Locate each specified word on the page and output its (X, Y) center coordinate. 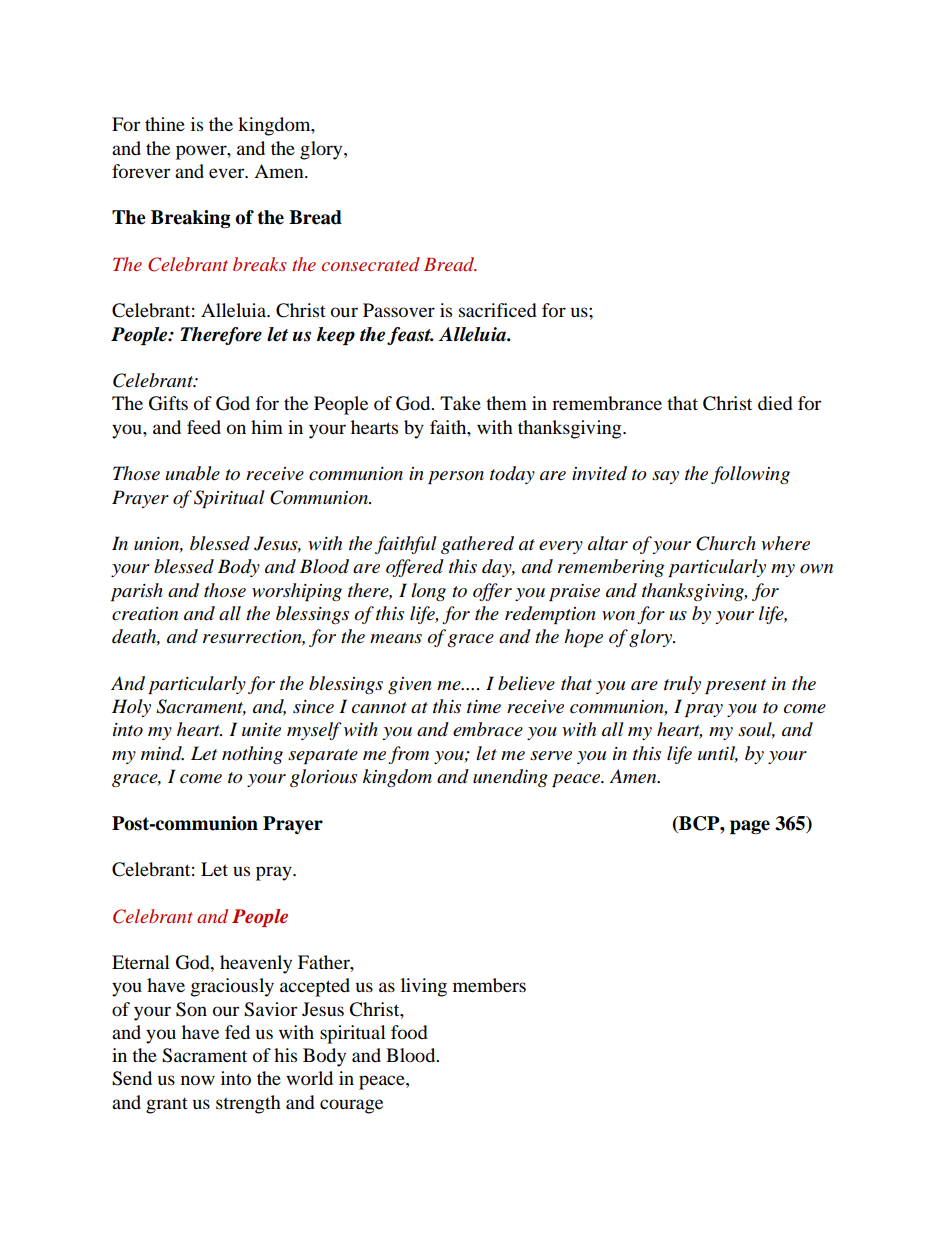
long (428, 592)
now (198, 1080)
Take (460, 403)
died (775, 403)
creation (145, 614)
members (489, 985)
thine (165, 124)
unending (510, 778)
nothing (252, 755)
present (735, 686)
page (750, 827)
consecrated (371, 264)
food (409, 1032)
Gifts (168, 403)
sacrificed (498, 310)
